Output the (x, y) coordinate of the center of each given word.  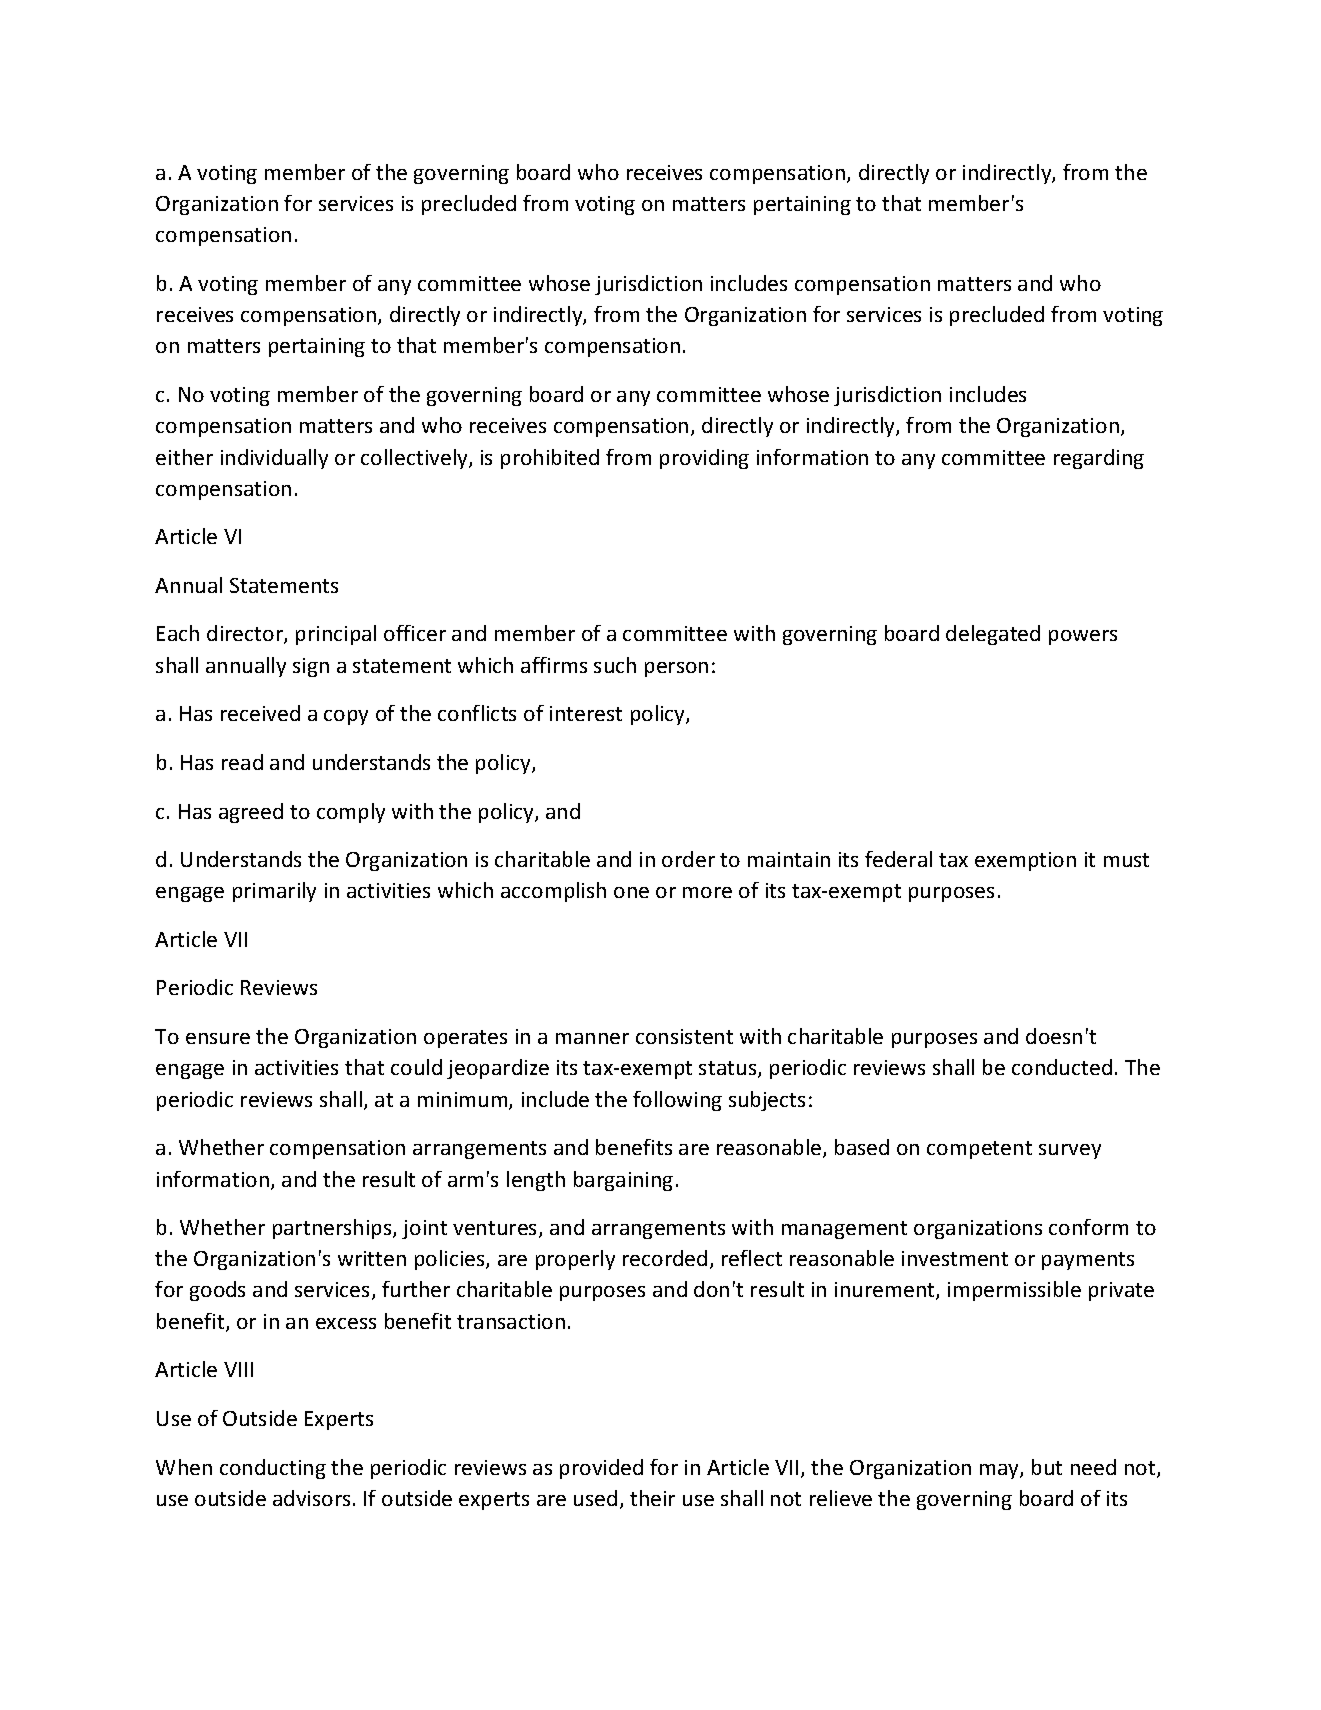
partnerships (333, 1229)
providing (704, 459)
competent (979, 1150)
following (677, 1101)
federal (898, 859)
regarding (1099, 459)
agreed (251, 813)
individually (274, 459)
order (688, 859)
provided (601, 1469)
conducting (273, 1469)
